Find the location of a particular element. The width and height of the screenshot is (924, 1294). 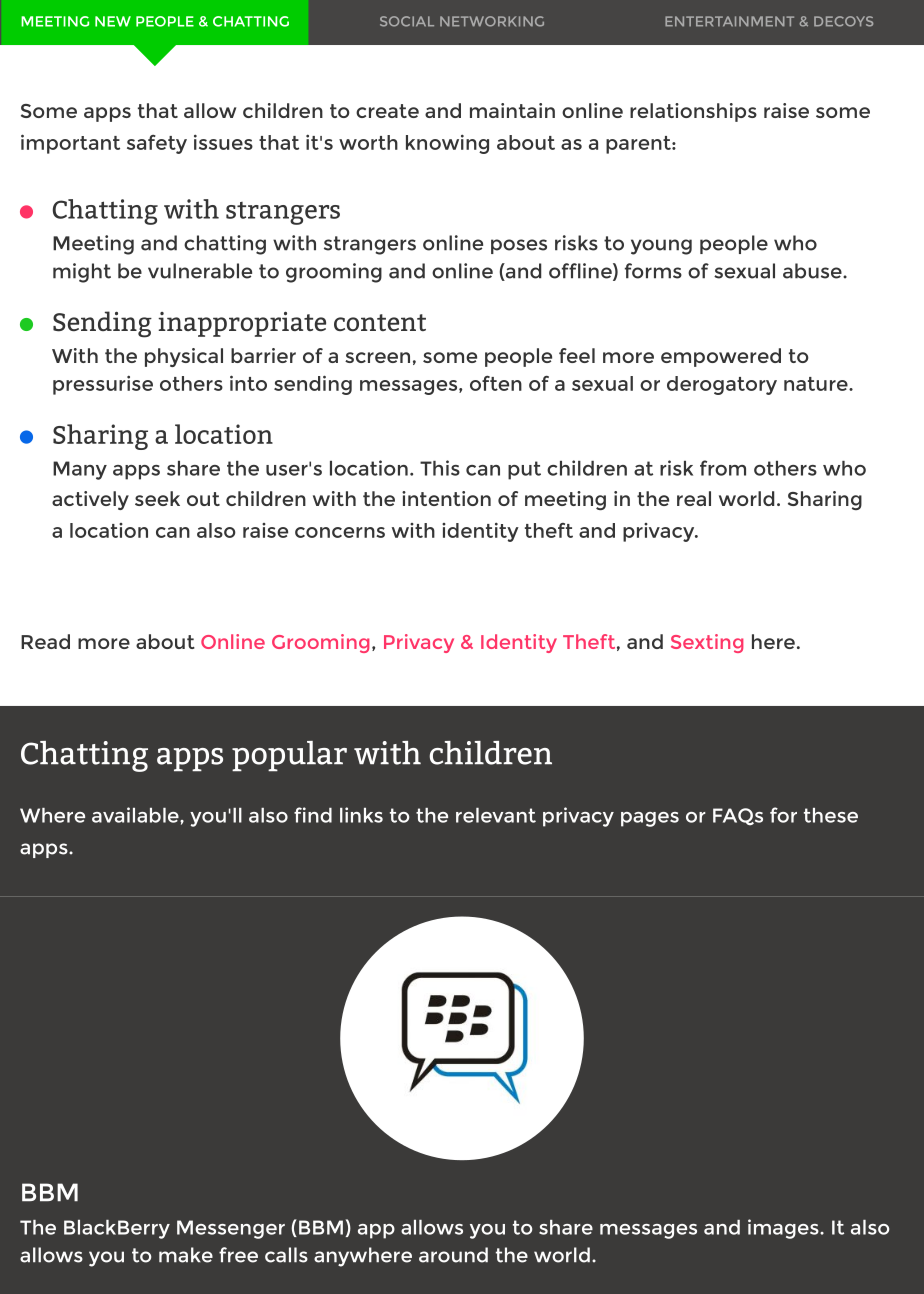

around is located at coordinates (453, 1255).
